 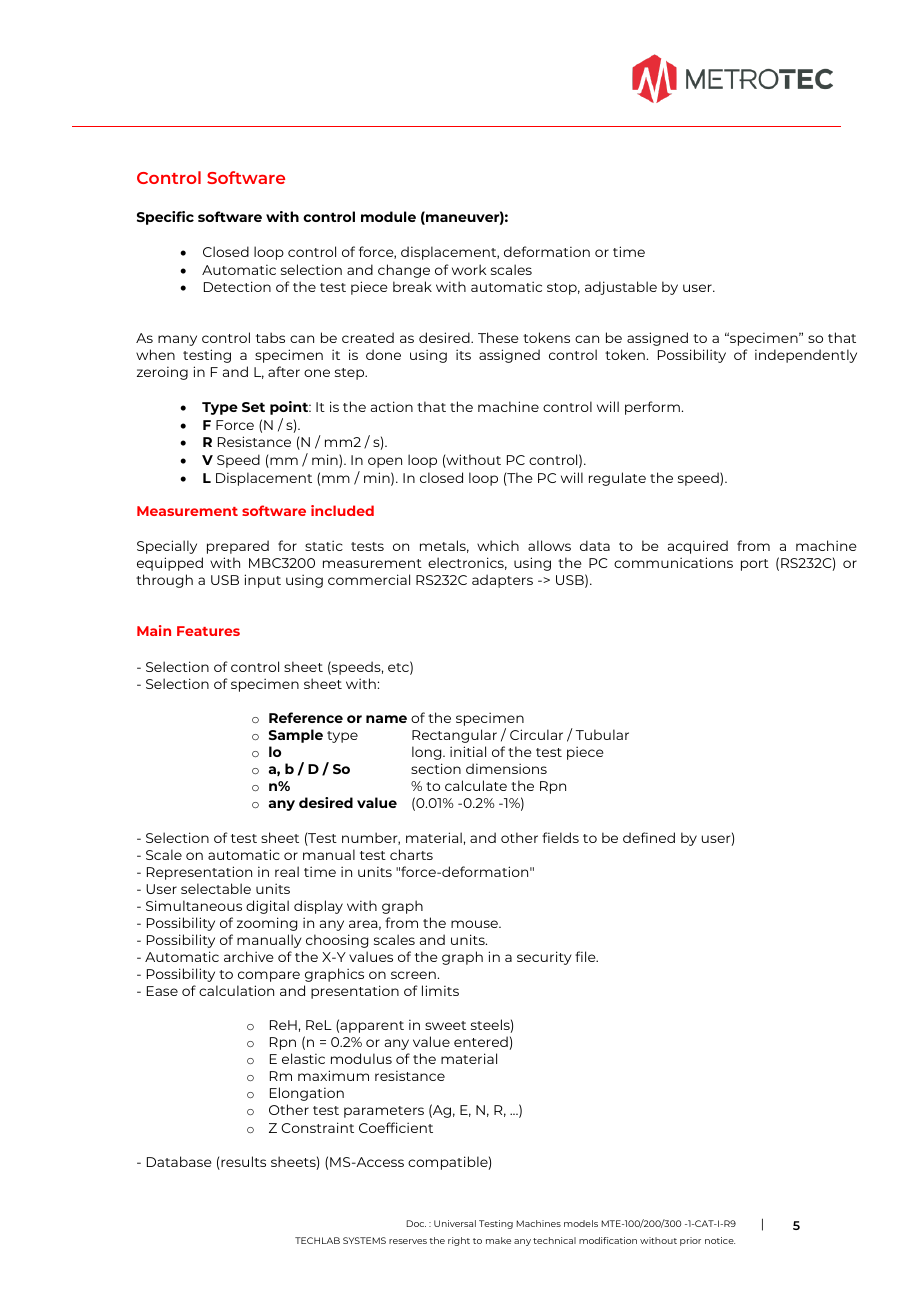 I want to click on port, so click(x=755, y=565).
